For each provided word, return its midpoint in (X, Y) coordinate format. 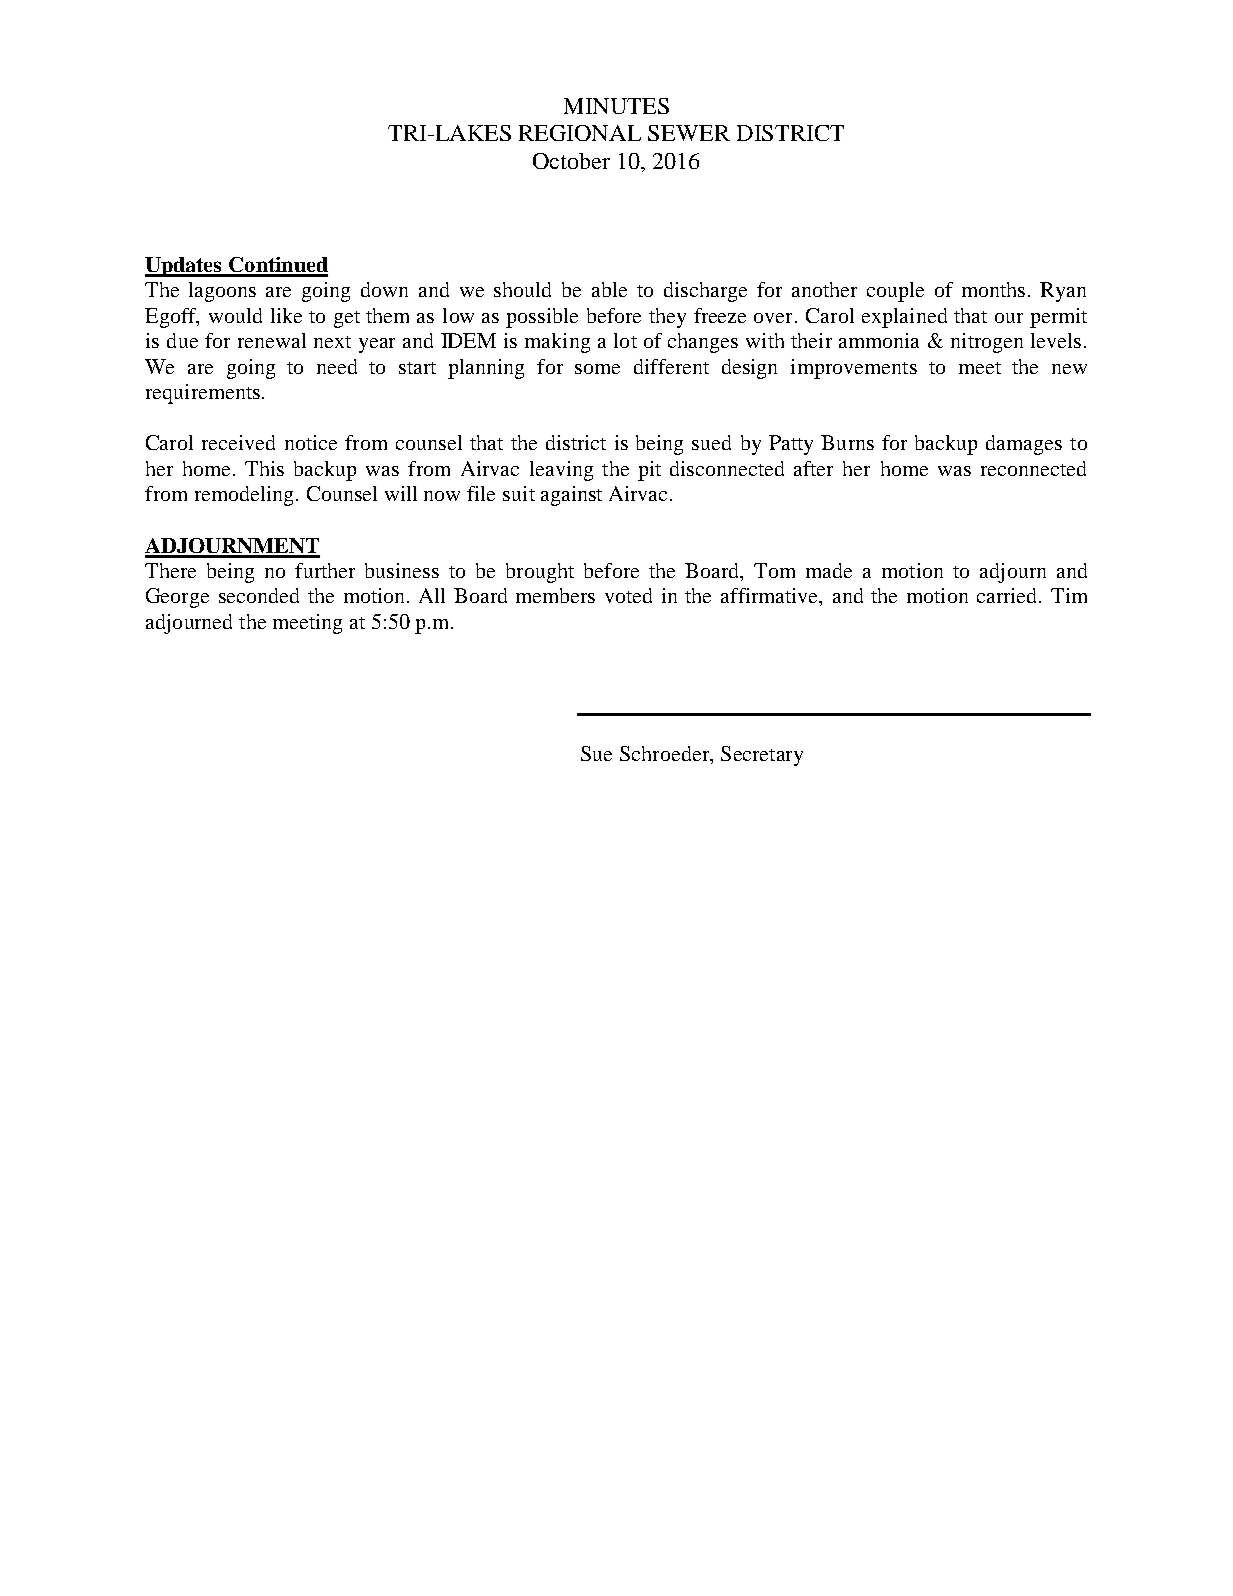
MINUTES (616, 106)
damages (1024, 445)
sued (711, 442)
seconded (259, 595)
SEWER (689, 133)
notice (311, 442)
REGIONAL (580, 133)
